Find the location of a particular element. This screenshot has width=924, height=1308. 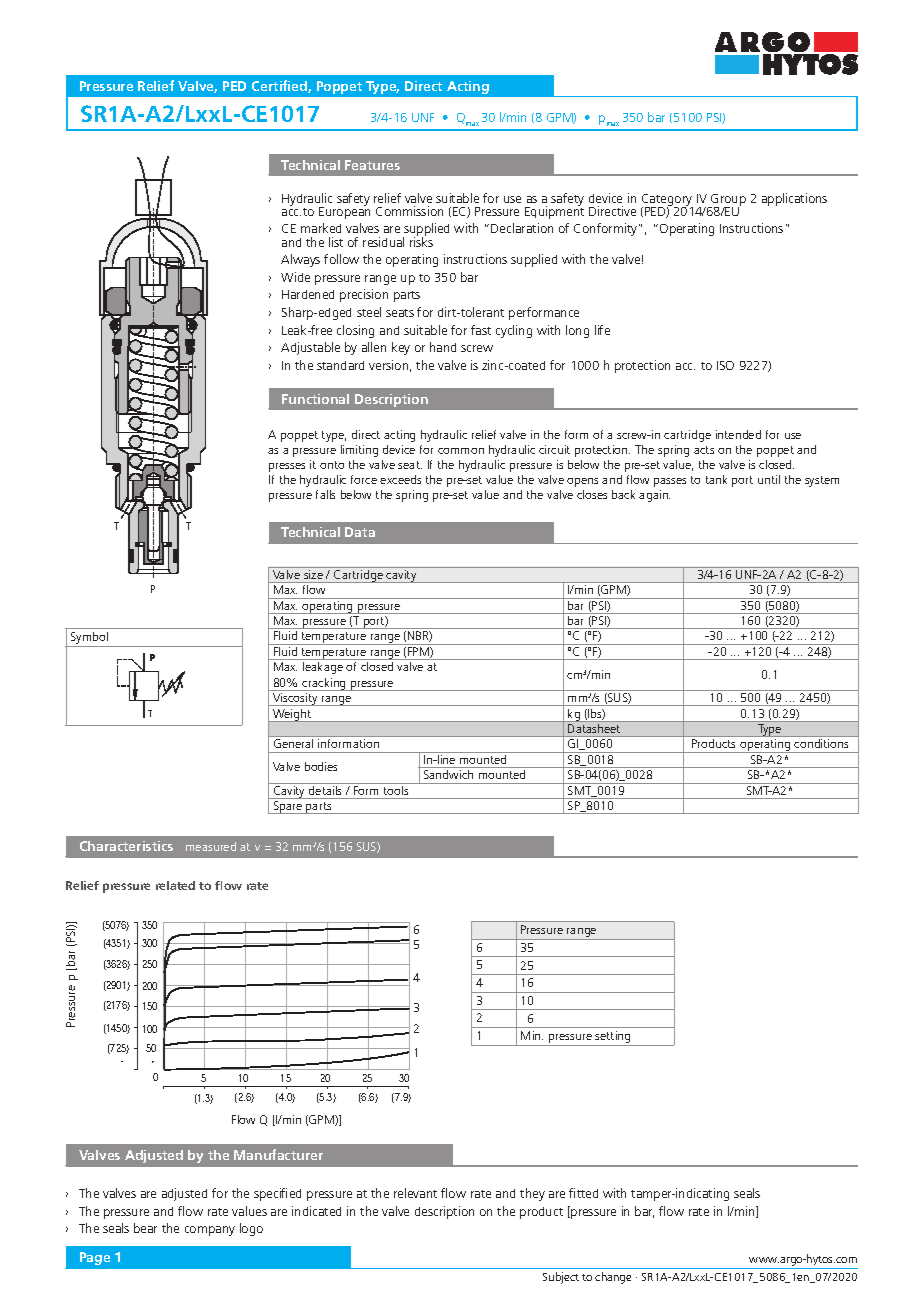

Always is located at coordinates (300, 260).
